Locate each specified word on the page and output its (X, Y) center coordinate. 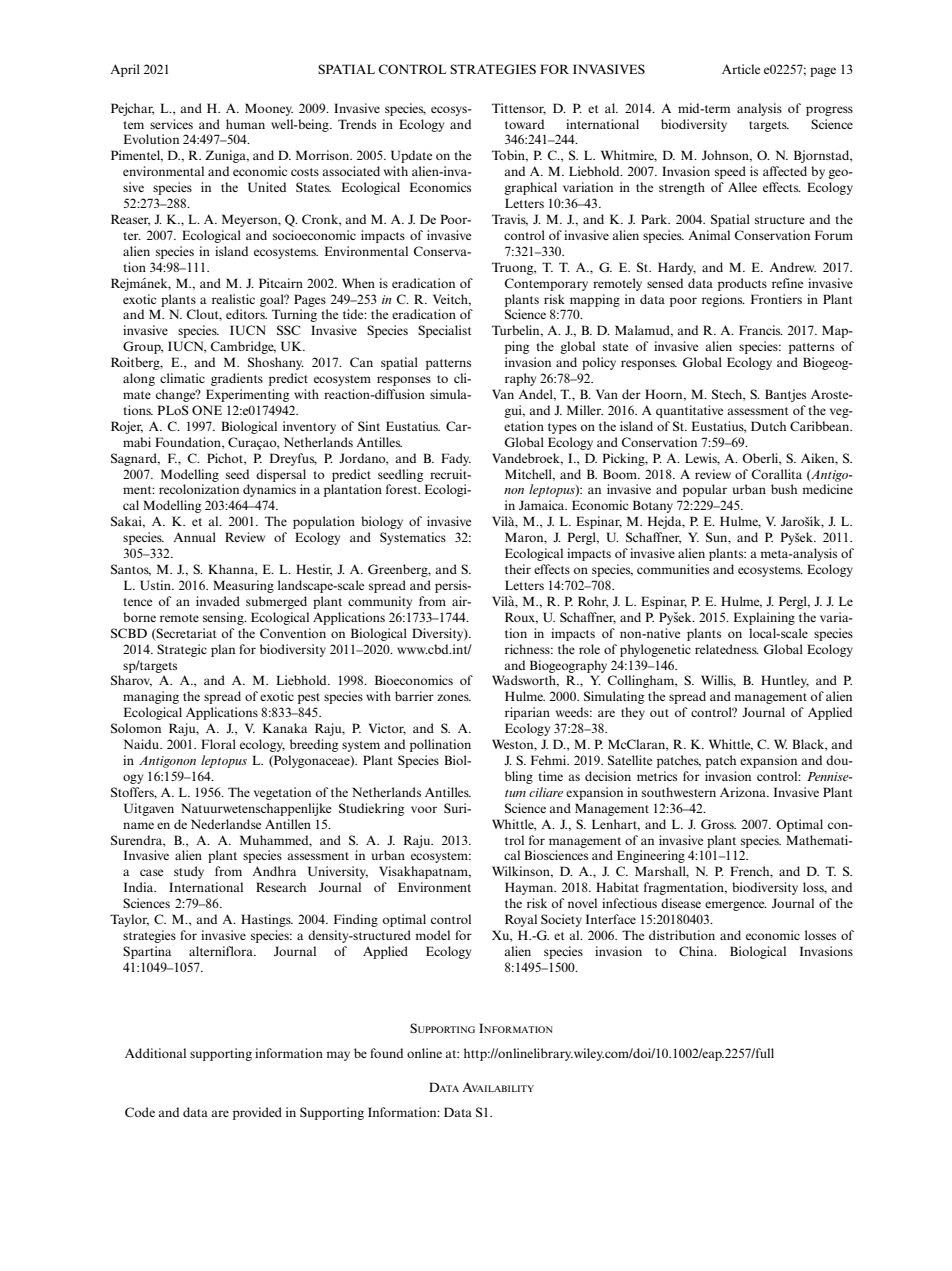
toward (524, 124)
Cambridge (243, 347)
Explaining (764, 618)
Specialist (445, 331)
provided (257, 1113)
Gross (718, 824)
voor (424, 809)
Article (741, 69)
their (518, 569)
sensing (224, 618)
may (338, 1056)
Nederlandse (226, 824)
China (697, 951)
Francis (761, 330)
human (245, 124)
